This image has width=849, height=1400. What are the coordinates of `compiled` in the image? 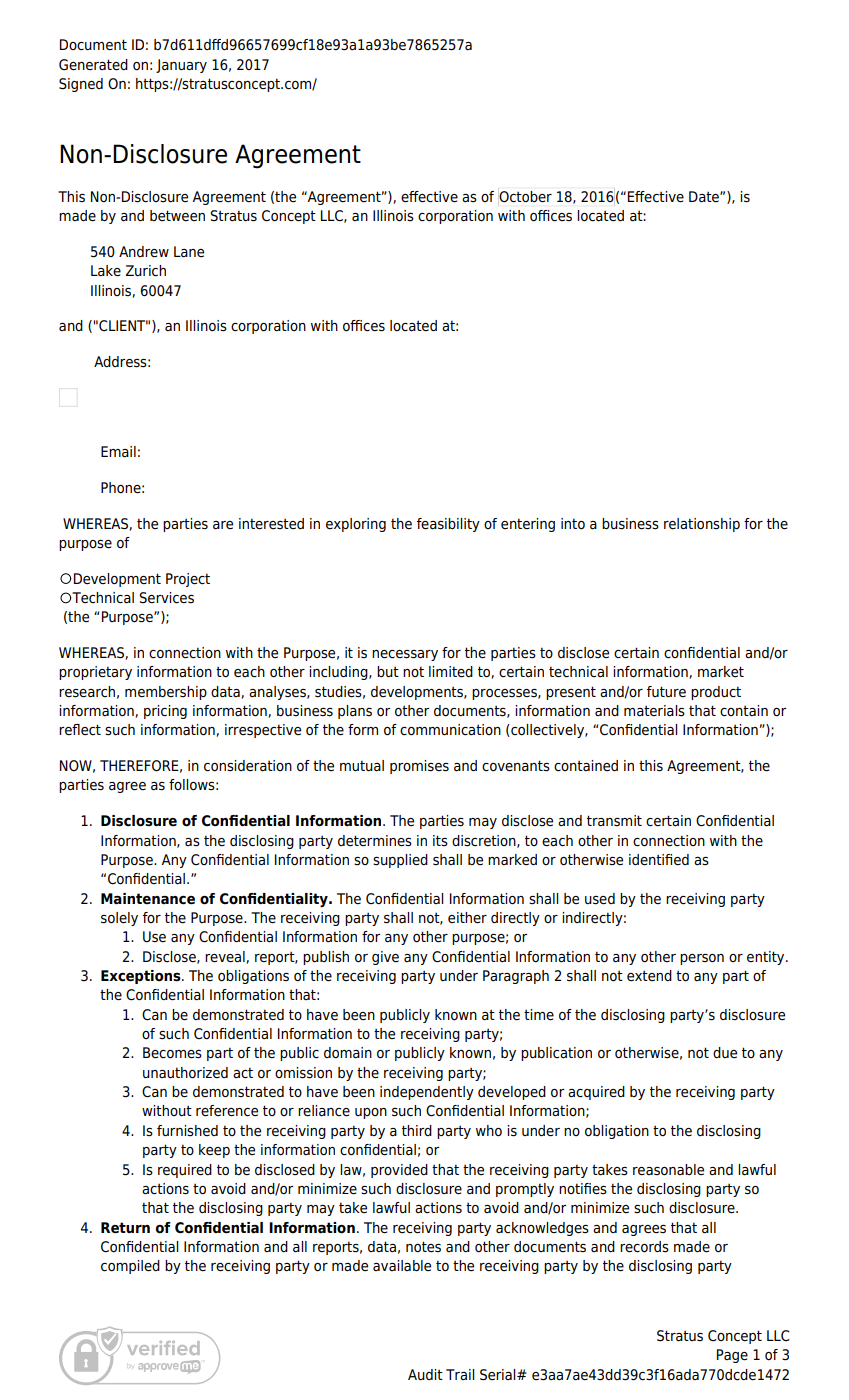 It's located at (130, 1267).
